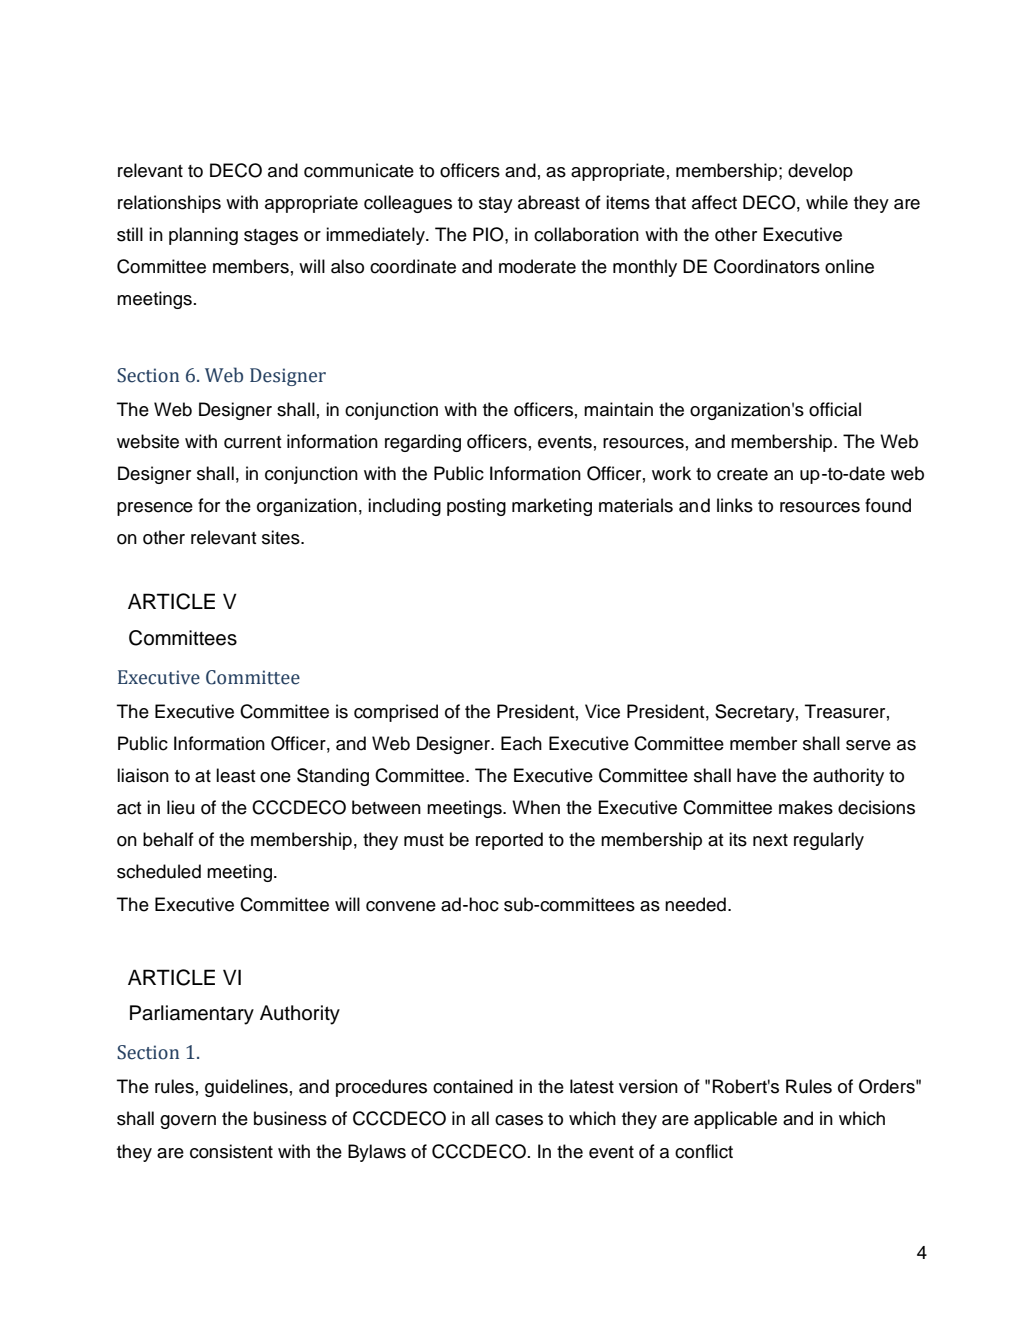 The width and height of the screenshot is (1035, 1340). What do you see at coordinates (252, 442) in the screenshot?
I see `current` at bounding box center [252, 442].
